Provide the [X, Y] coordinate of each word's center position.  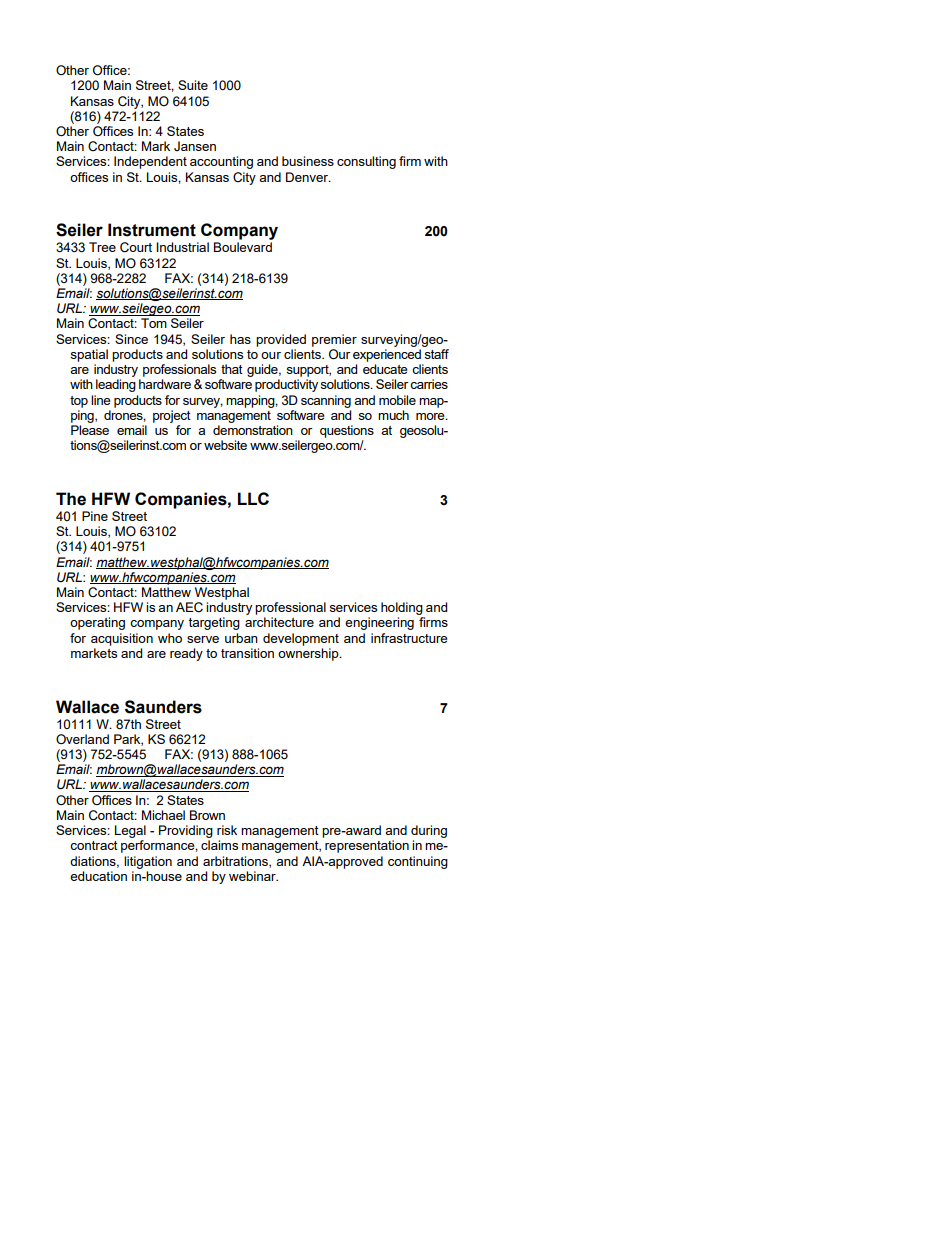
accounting [221, 162]
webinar [253, 876]
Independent [150, 162]
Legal [130, 831]
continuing [418, 862]
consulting [366, 162]
